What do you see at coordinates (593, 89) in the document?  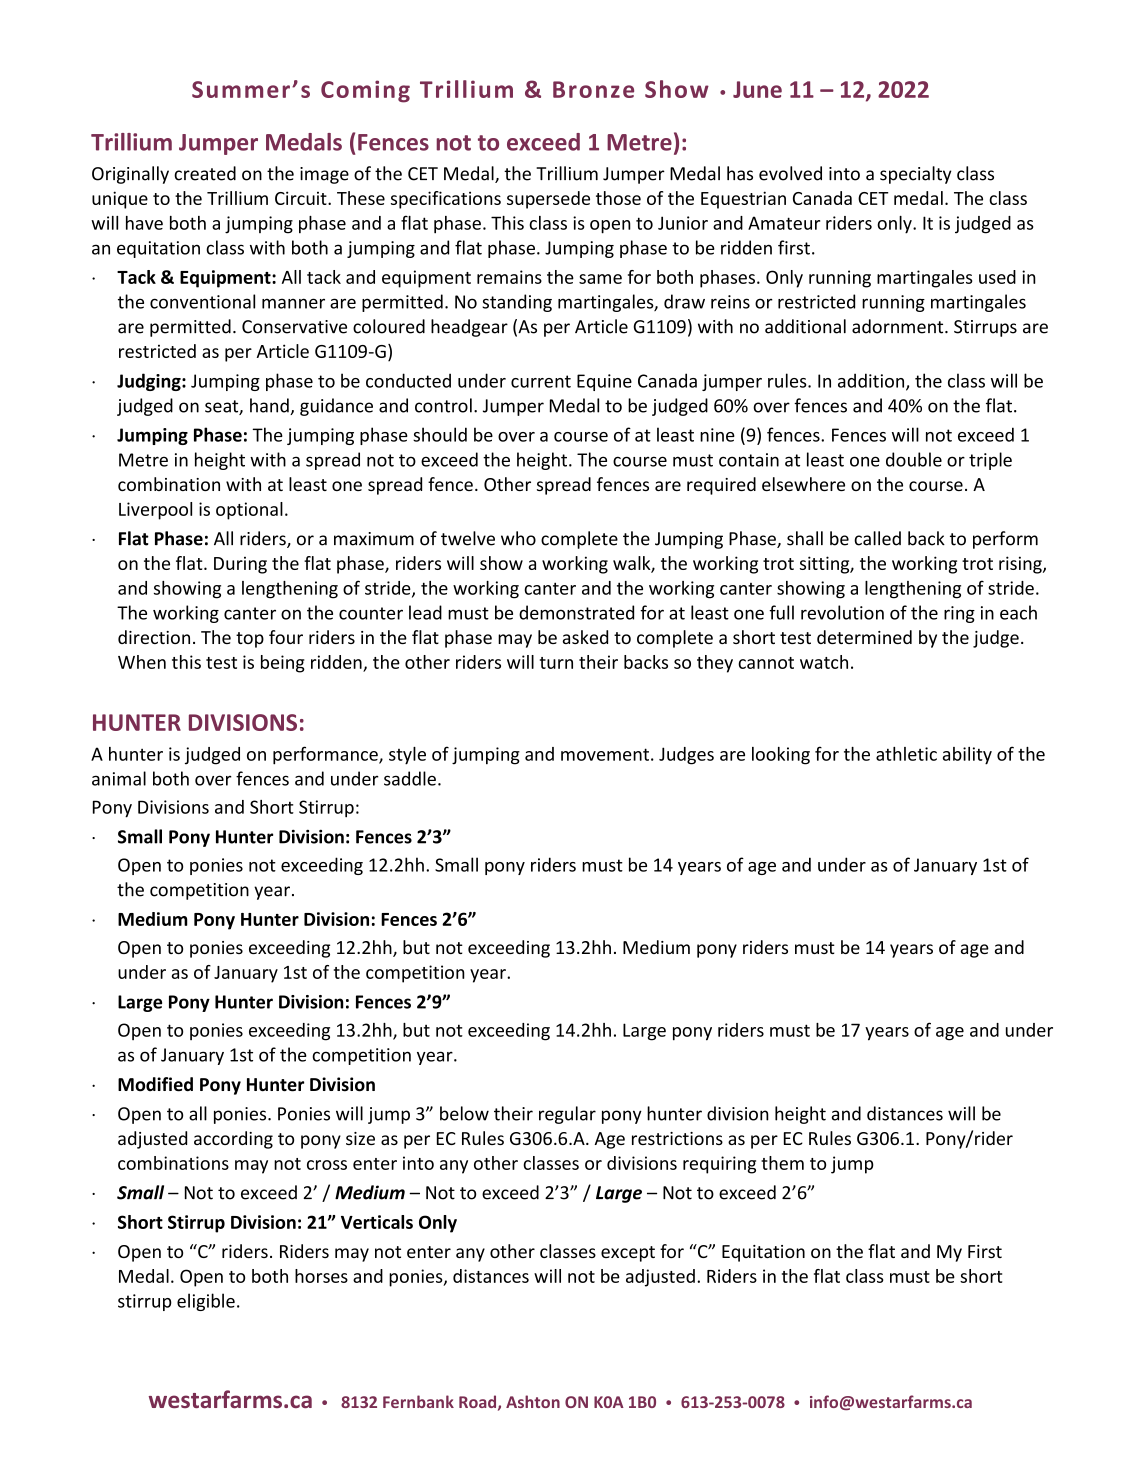 I see `Bronze` at bounding box center [593, 89].
